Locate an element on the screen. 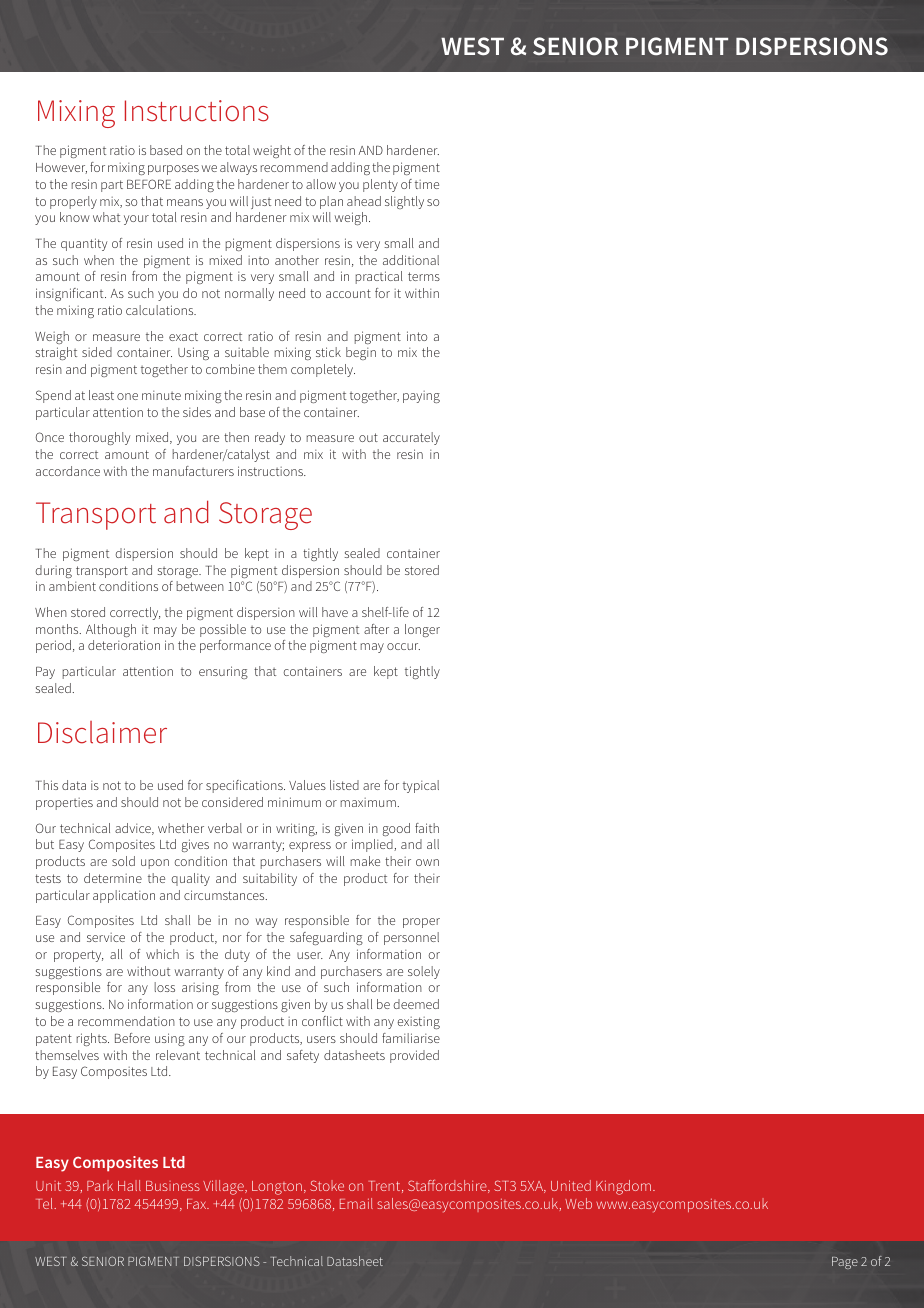 Image resolution: width=924 pixels, height=1308 pixels. terms is located at coordinates (424, 276).
